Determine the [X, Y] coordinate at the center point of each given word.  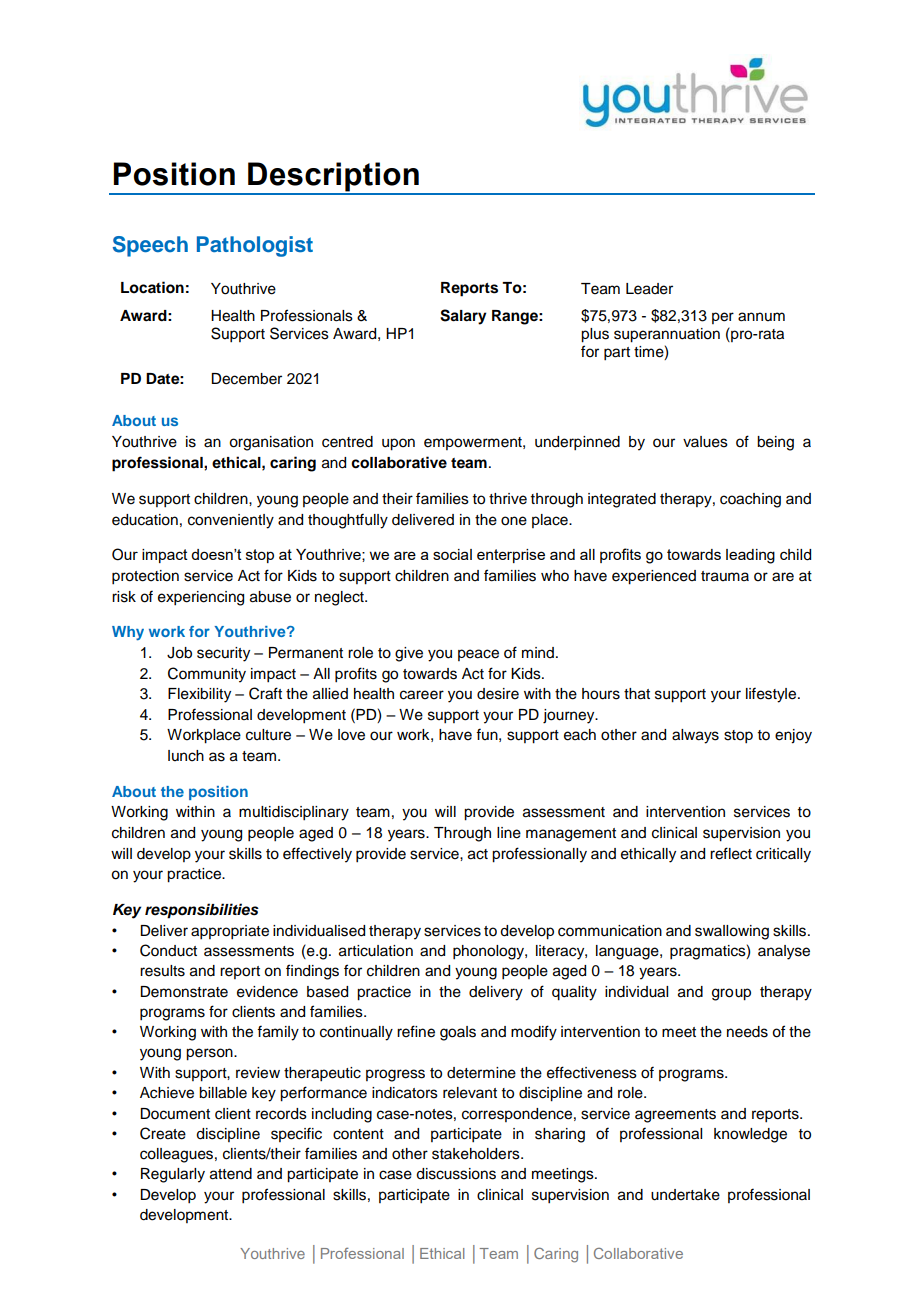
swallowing [732, 932]
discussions [456, 1174]
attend [231, 1174]
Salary [463, 317]
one [514, 521]
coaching [750, 500]
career [422, 695]
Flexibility [199, 695]
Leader [649, 289]
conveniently [231, 521]
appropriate [230, 932]
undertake [685, 1195]
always [695, 736]
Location [152, 287]
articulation [376, 951]
